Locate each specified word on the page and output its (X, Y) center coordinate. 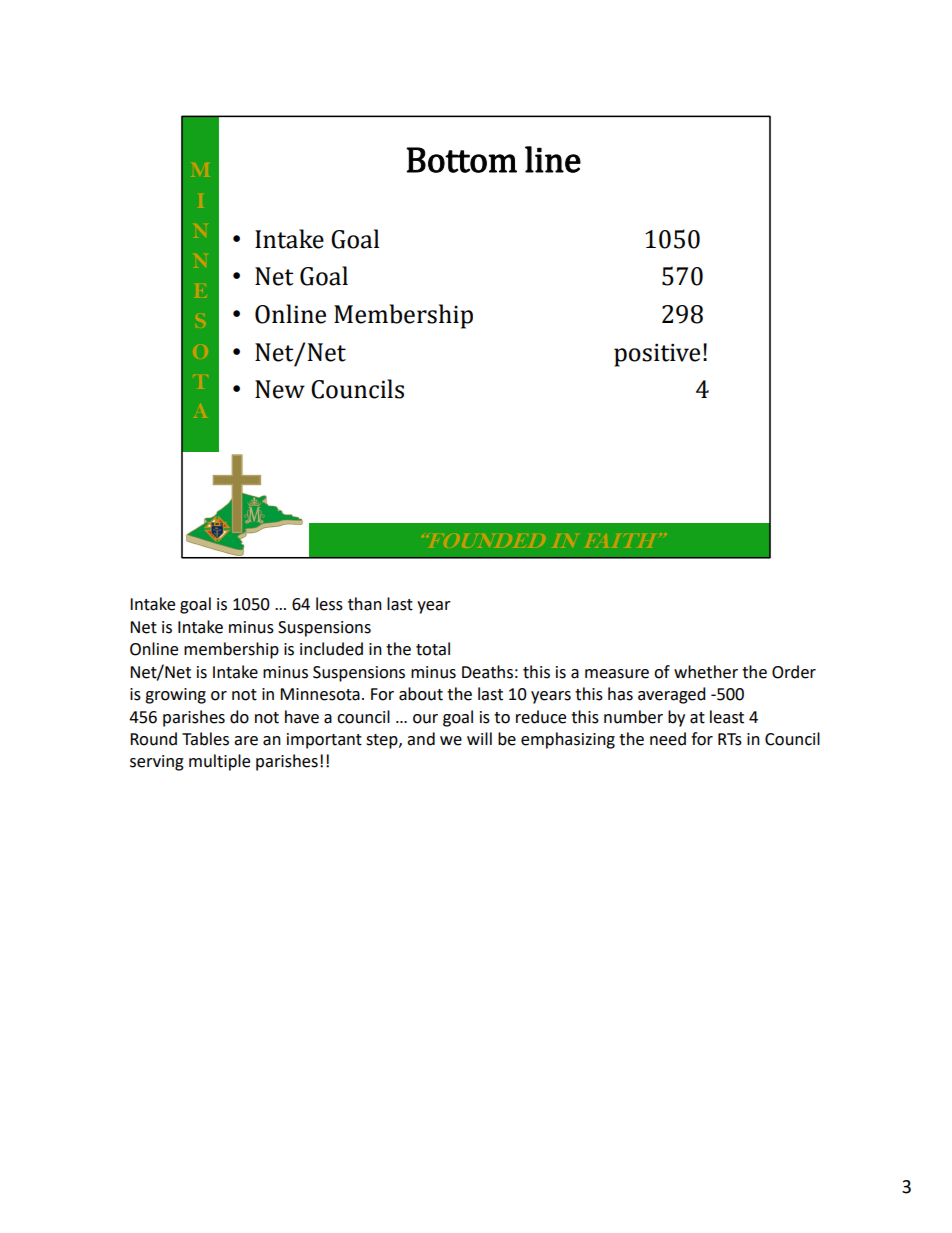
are (246, 741)
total (433, 649)
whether (706, 672)
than (365, 604)
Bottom (461, 160)
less (329, 604)
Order (794, 672)
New (280, 389)
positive (657, 355)
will (479, 738)
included (331, 649)
